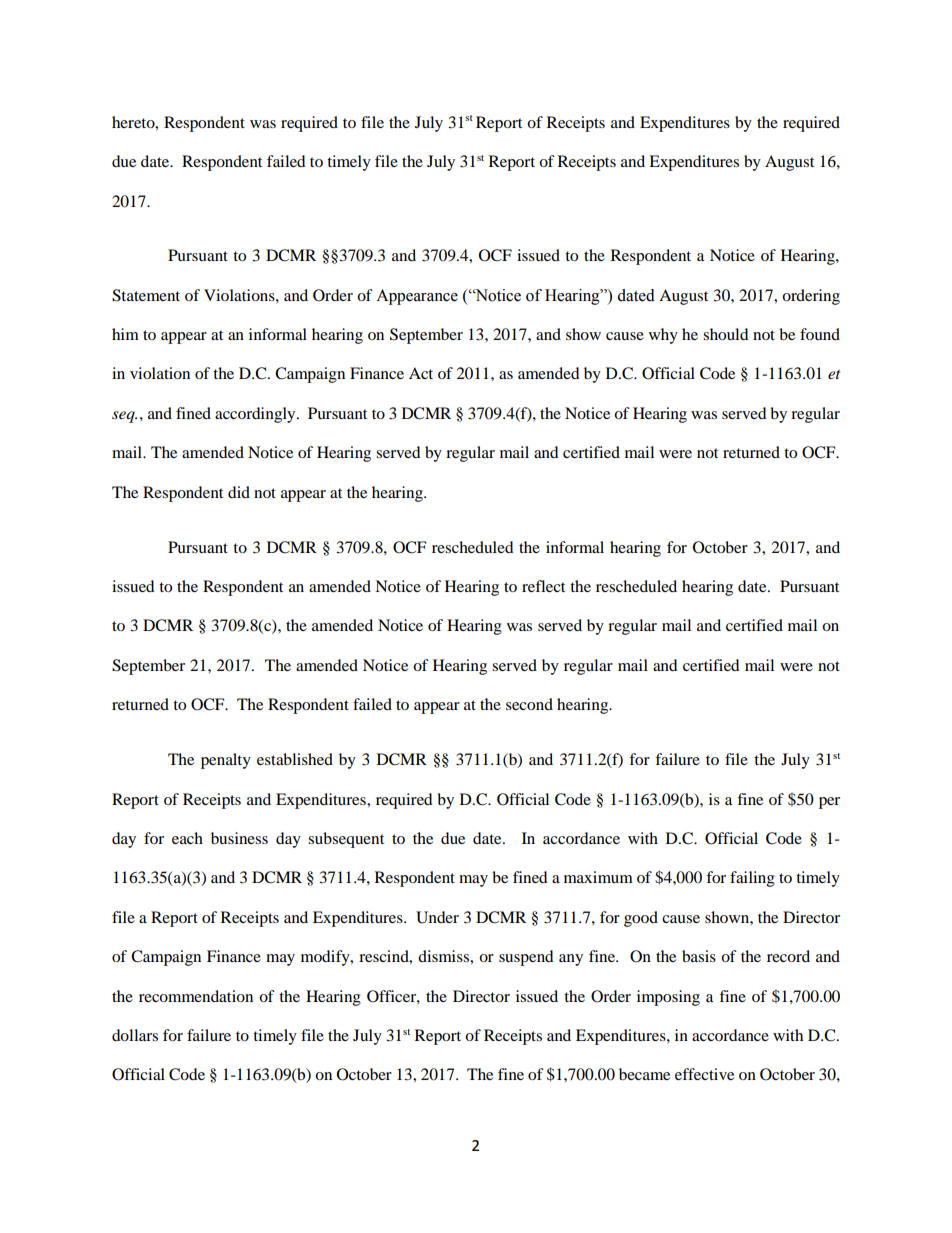 This screenshot has width=952, height=1233. Describe the element at coordinates (543, 586) in the screenshot. I see `reflect` at that location.
